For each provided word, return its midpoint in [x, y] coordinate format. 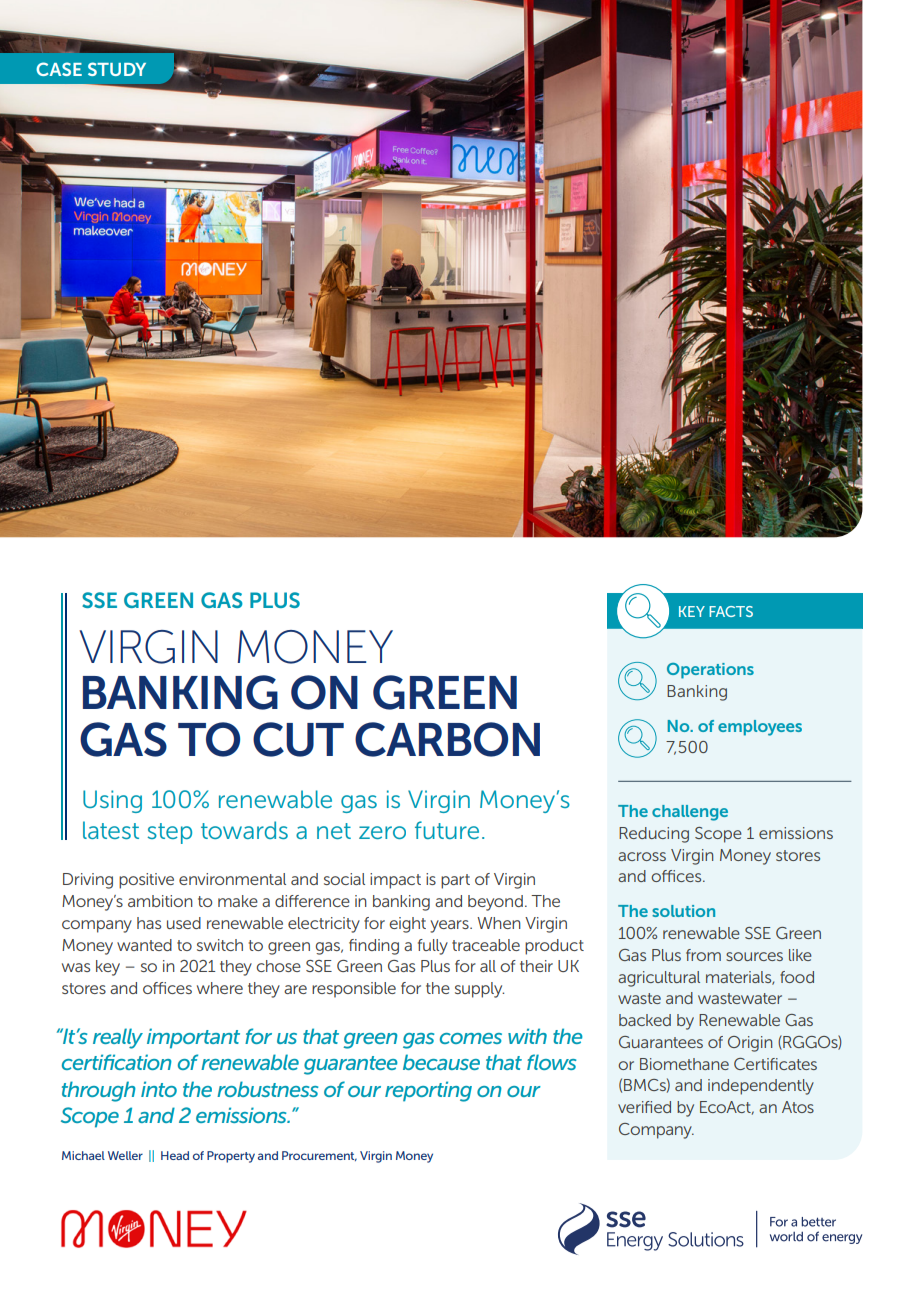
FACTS [731, 611]
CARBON [447, 739]
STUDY [117, 69]
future [447, 830]
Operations [710, 671]
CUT [298, 739]
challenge [690, 813]
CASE [59, 69]
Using [112, 801]
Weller [125, 1155]
